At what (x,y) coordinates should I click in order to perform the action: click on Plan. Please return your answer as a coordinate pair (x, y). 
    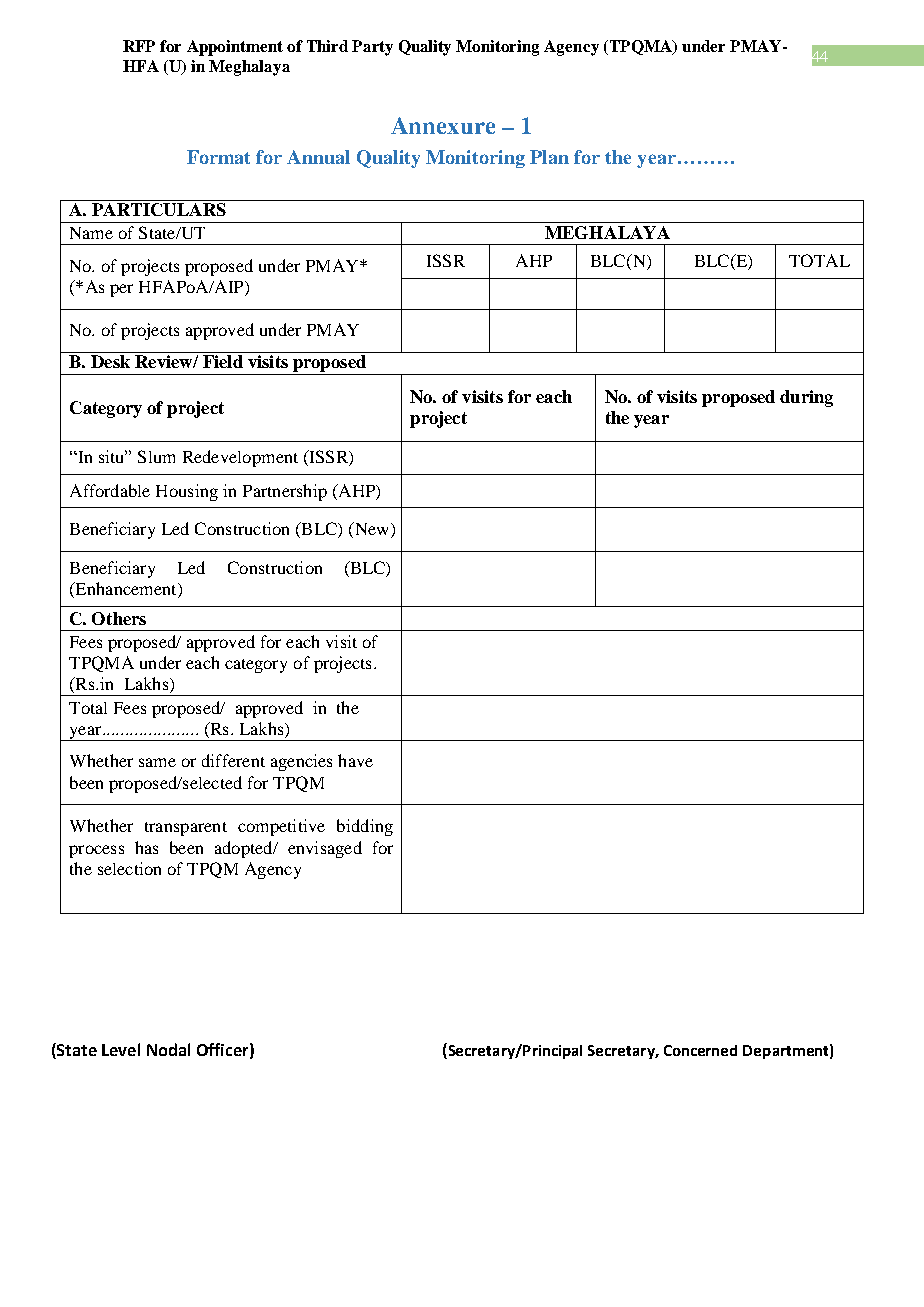
    Looking at the image, I should click on (549, 157).
